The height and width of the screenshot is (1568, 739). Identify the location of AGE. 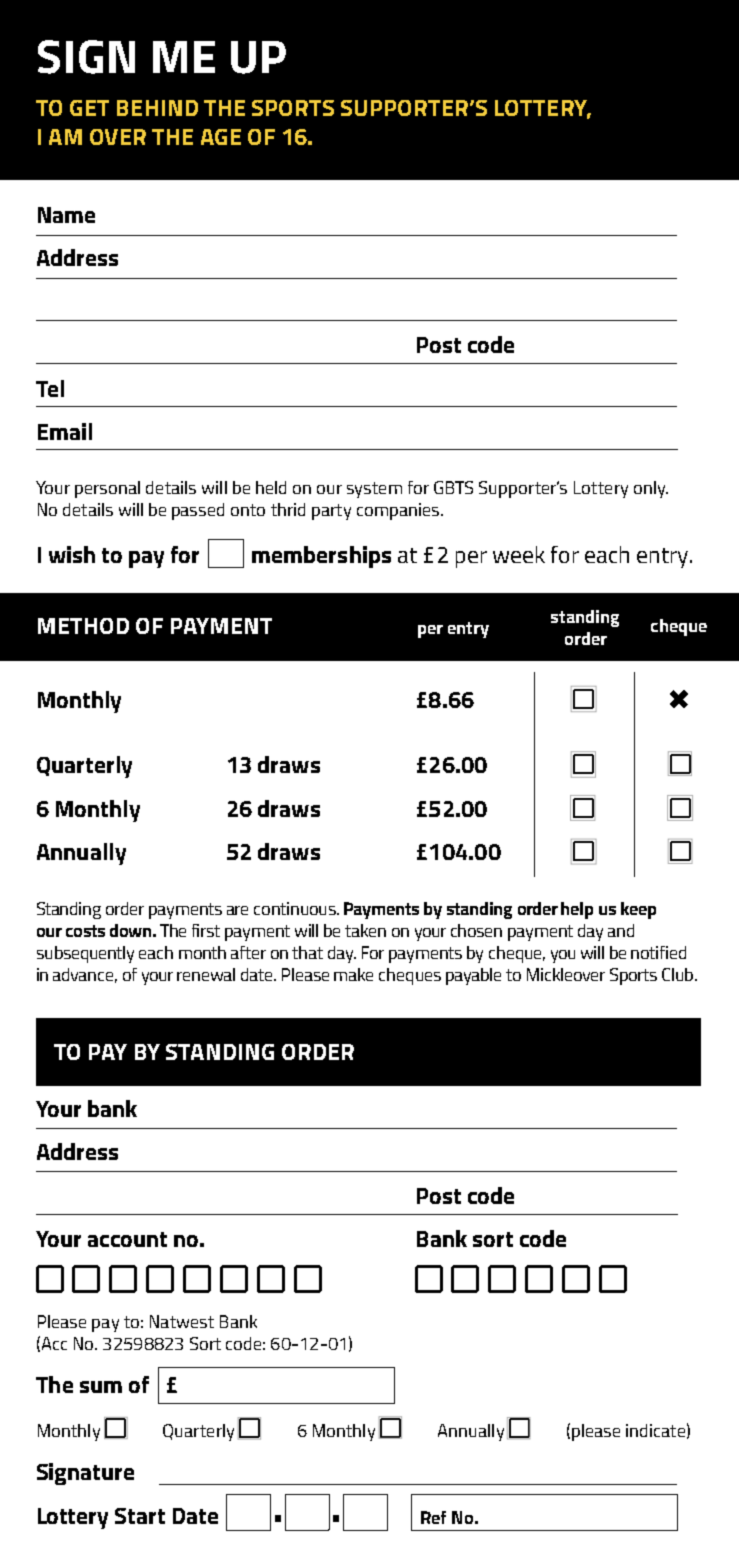
(221, 137).
